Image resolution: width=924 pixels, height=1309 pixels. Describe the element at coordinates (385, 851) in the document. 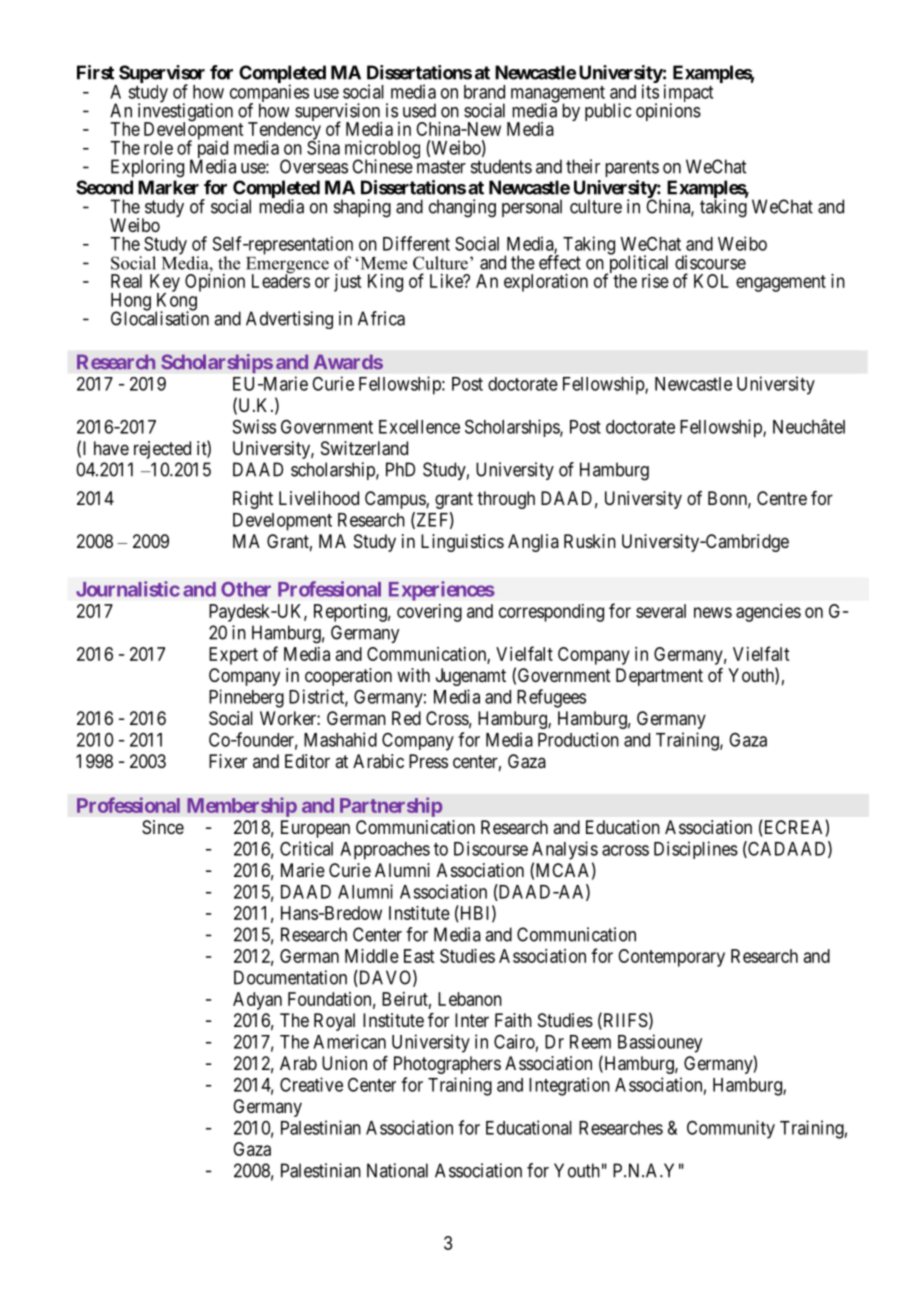

I see `Approaches` at that location.
